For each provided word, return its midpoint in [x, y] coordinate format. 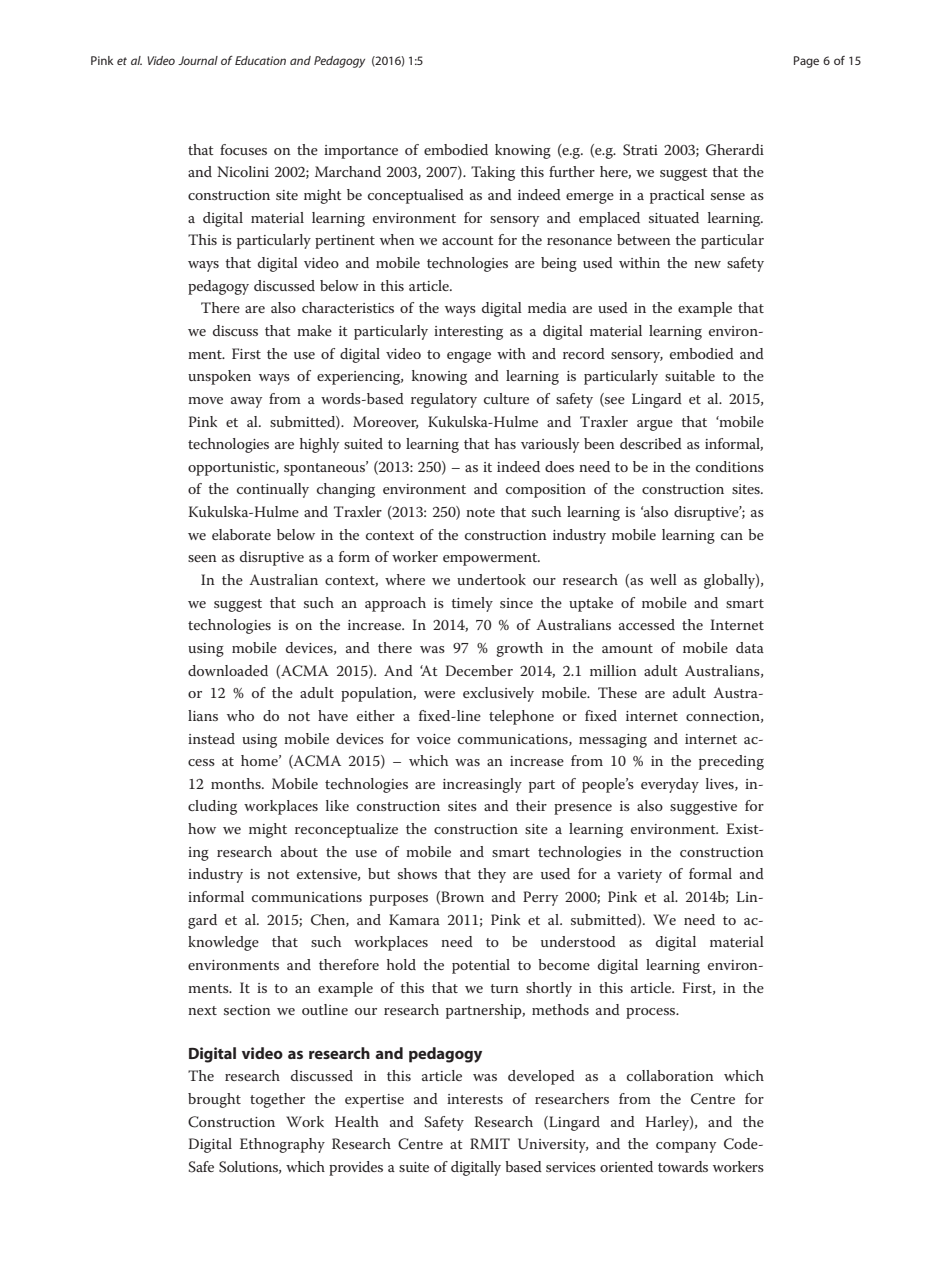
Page [806, 62]
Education [260, 60]
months [237, 783]
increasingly [482, 785]
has [505, 443]
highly [319, 445]
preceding [731, 762]
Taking [493, 173]
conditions [730, 466]
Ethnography [282, 1145]
